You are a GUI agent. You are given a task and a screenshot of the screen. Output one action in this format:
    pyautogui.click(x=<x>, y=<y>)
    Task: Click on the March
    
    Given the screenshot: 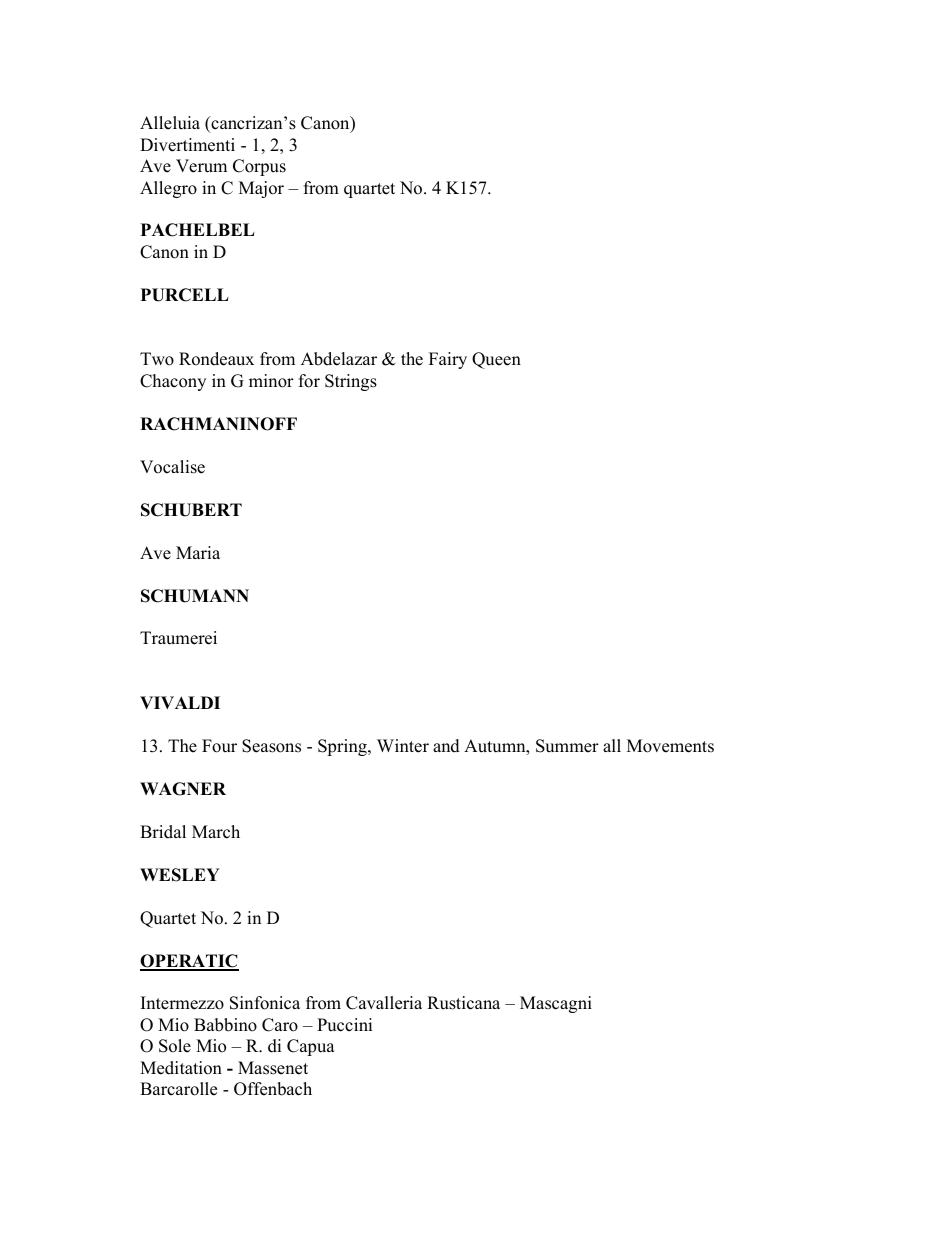 What is the action you would take?
    pyautogui.click(x=216, y=832)
